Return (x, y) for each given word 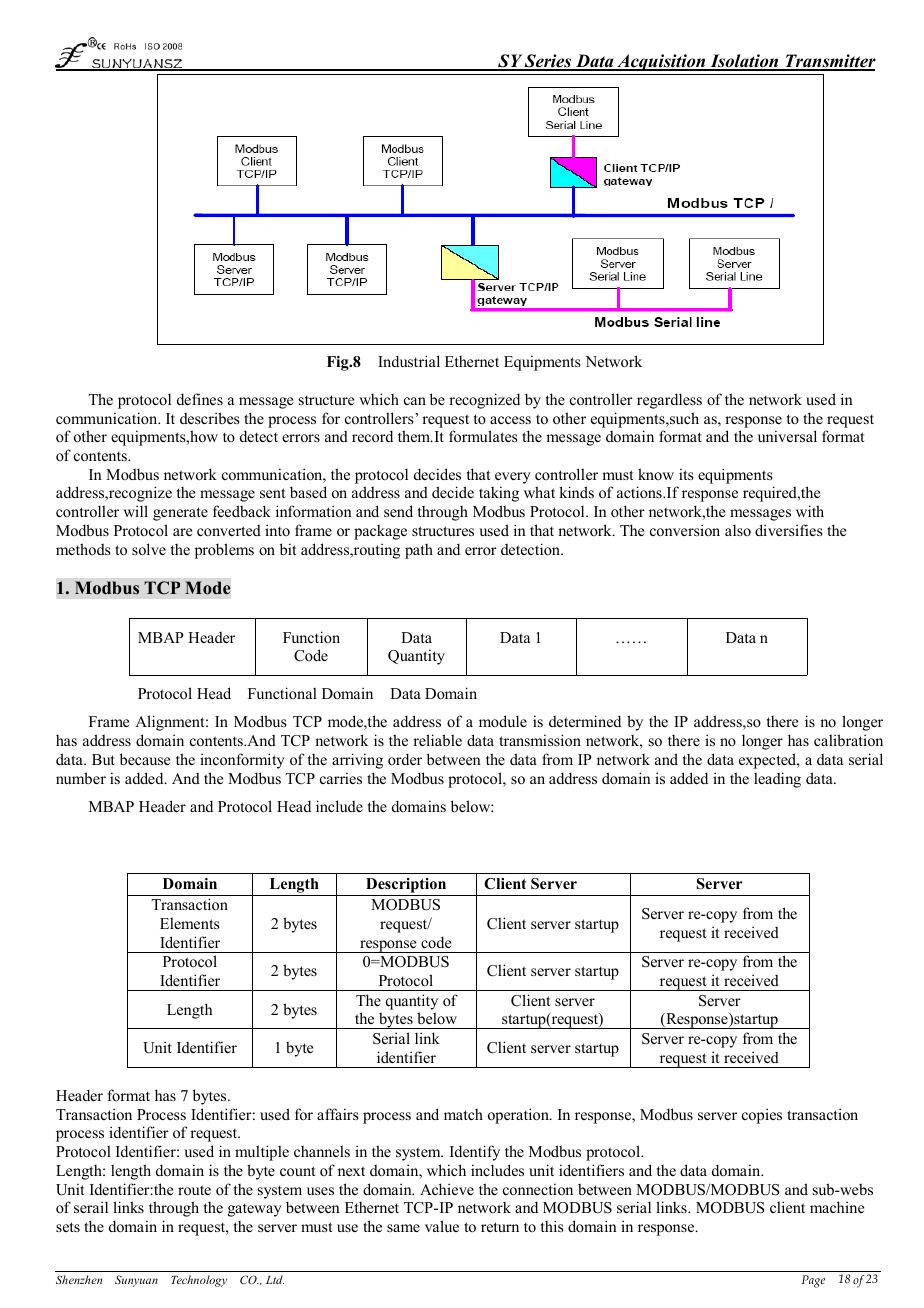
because (145, 759)
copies (762, 1116)
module (503, 721)
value (442, 1226)
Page (813, 1281)
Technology (199, 1281)
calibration (848, 740)
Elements (190, 923)
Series (548, 62)
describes (210, 418)
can (415, 401)
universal (787, 436)
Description (406, 887)
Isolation (744, 62)
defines (200, 399)
